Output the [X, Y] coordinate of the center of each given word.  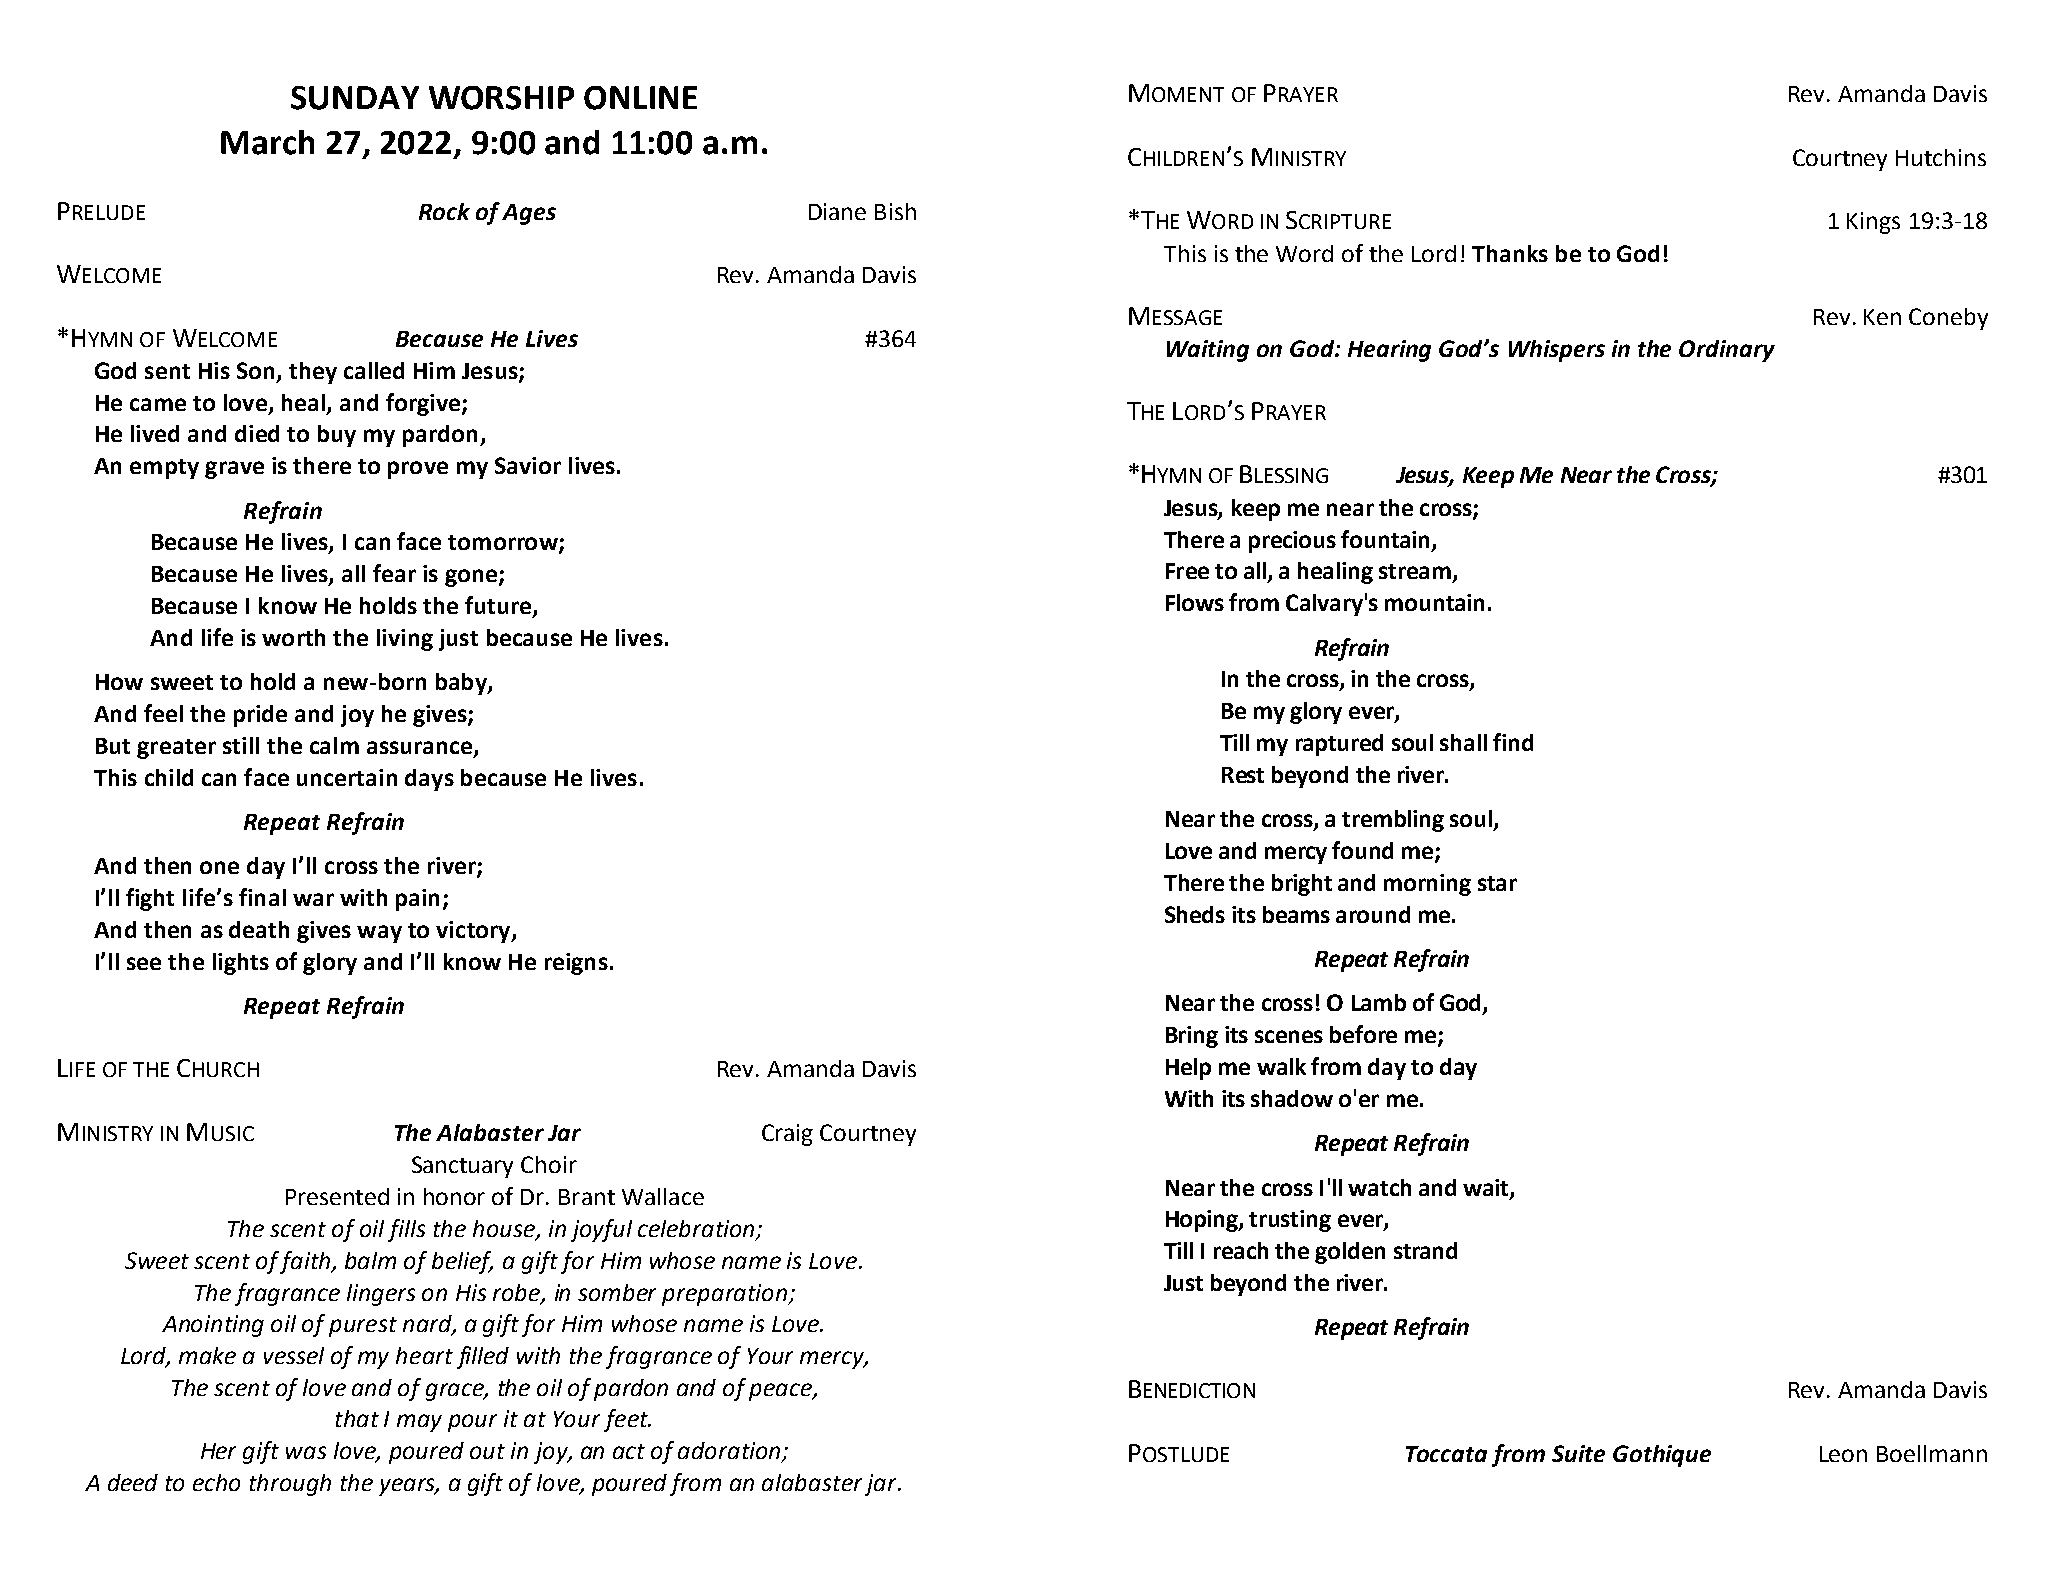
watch [1379, 1187]
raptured [1339, 745]
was [306, 1452]
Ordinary [1727, 351]
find [1513, 742]
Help [1188, 1069]
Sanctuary [462, 1167]
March [267, 142]
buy [337, 436]
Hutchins [1941, 157]
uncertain [347, 777]
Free [1187, 571]
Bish [895, 211]
